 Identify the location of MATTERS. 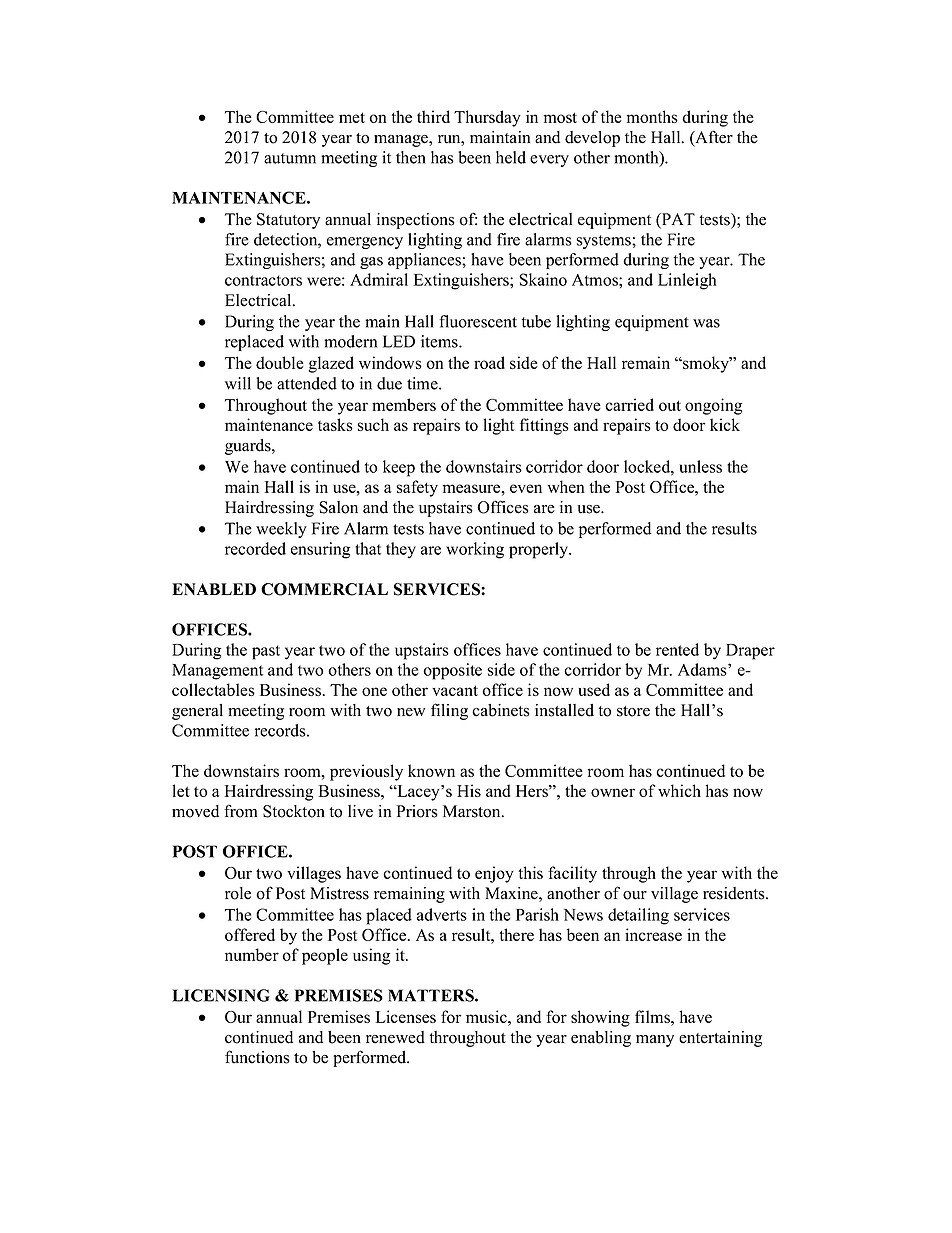
(432, 995).
